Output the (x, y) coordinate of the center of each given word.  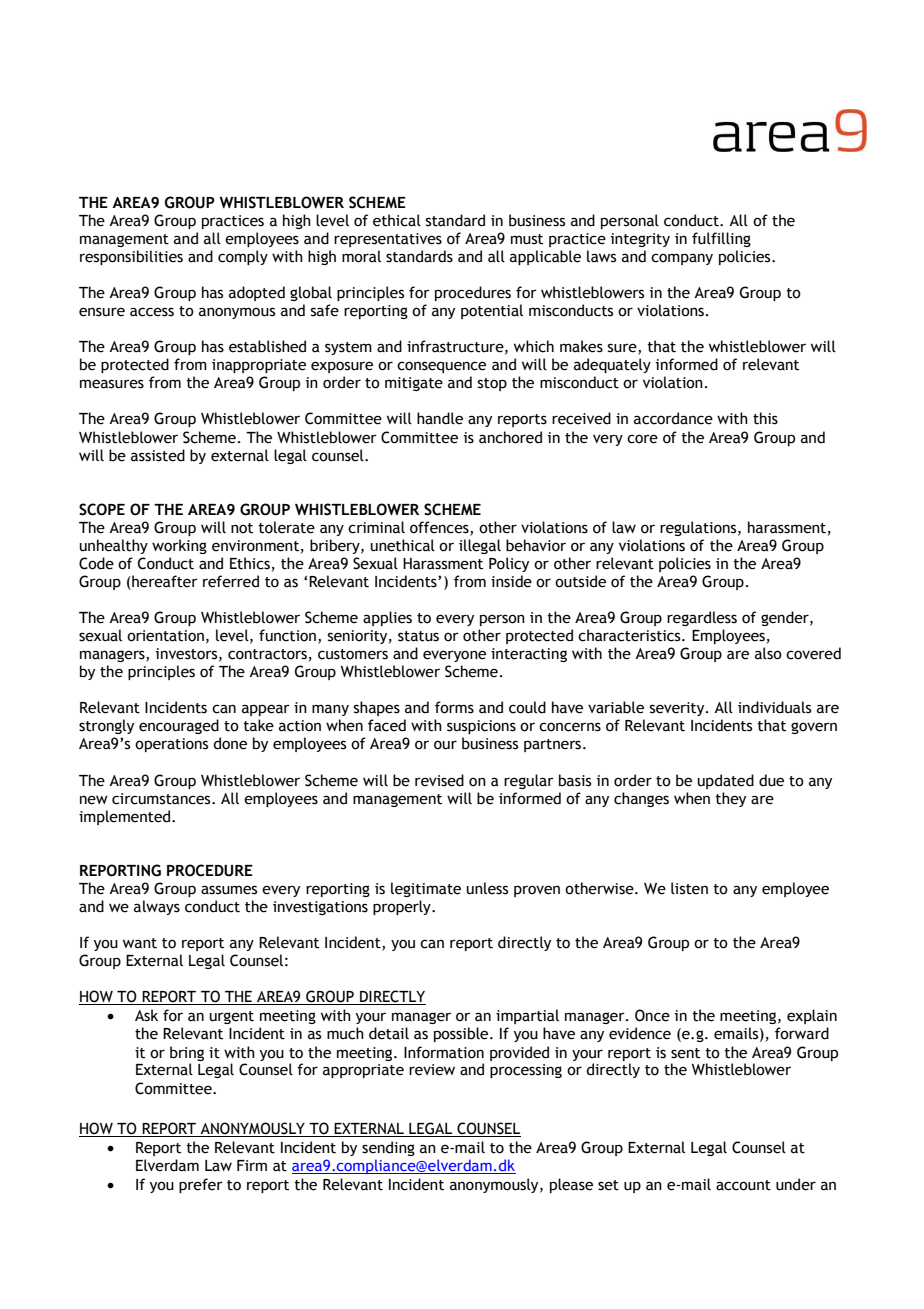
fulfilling (721, 239)
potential (492, 311)
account (743, 1185)
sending (388, 1148)
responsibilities (131, 257)
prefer (201, 1185)
